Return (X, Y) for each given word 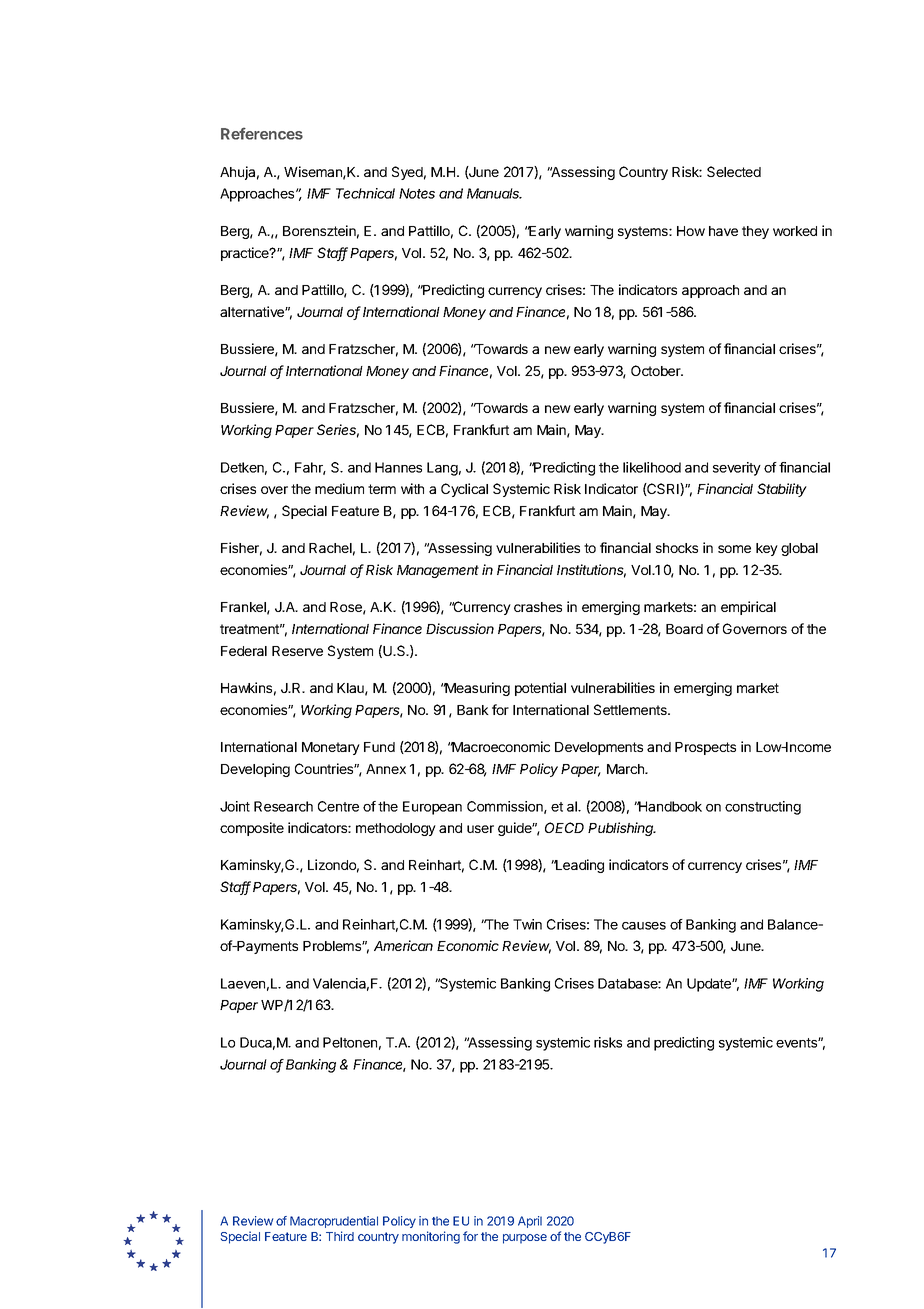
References (262, 133)
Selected (734, 171)
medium (339, 488)
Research (283, 806)
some (734, 549)
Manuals (494, 193)
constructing (763, 808)
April (530, 1222)
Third (340, 1236)
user (480, 829)
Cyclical (464, 490)
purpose (525, 1239)
